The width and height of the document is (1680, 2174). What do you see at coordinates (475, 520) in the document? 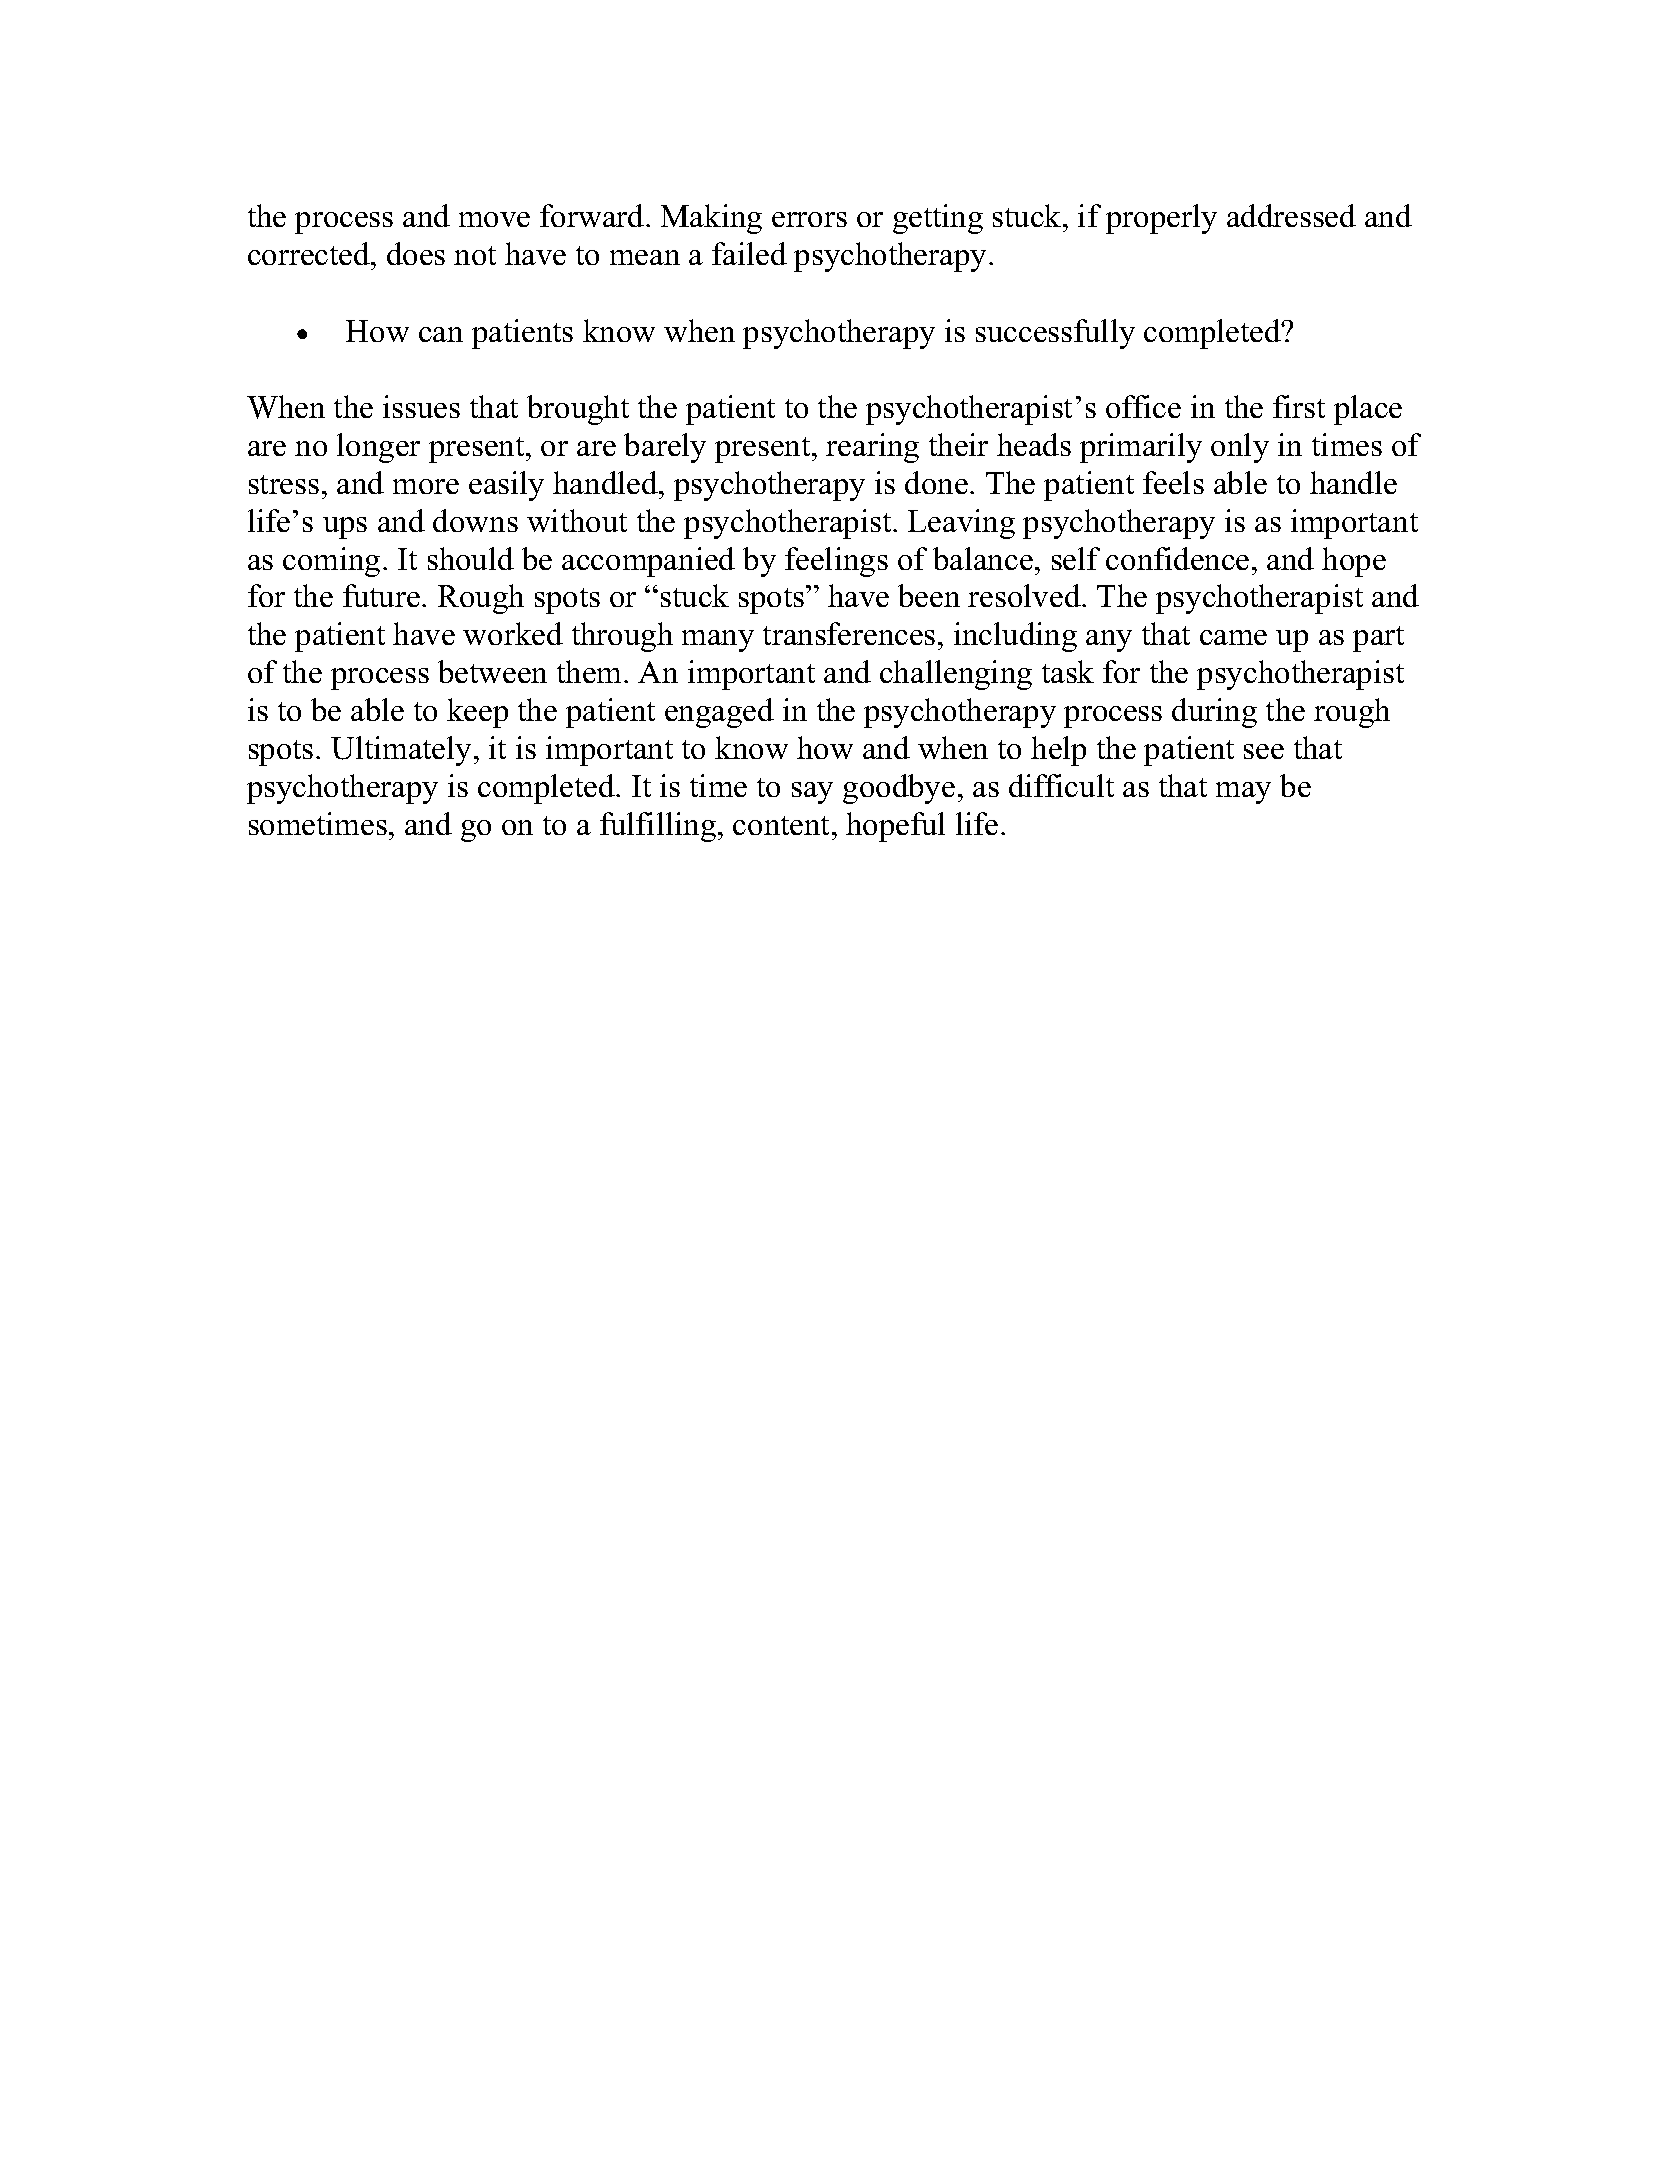
I see `downs` at bounding box center [475, 520].
